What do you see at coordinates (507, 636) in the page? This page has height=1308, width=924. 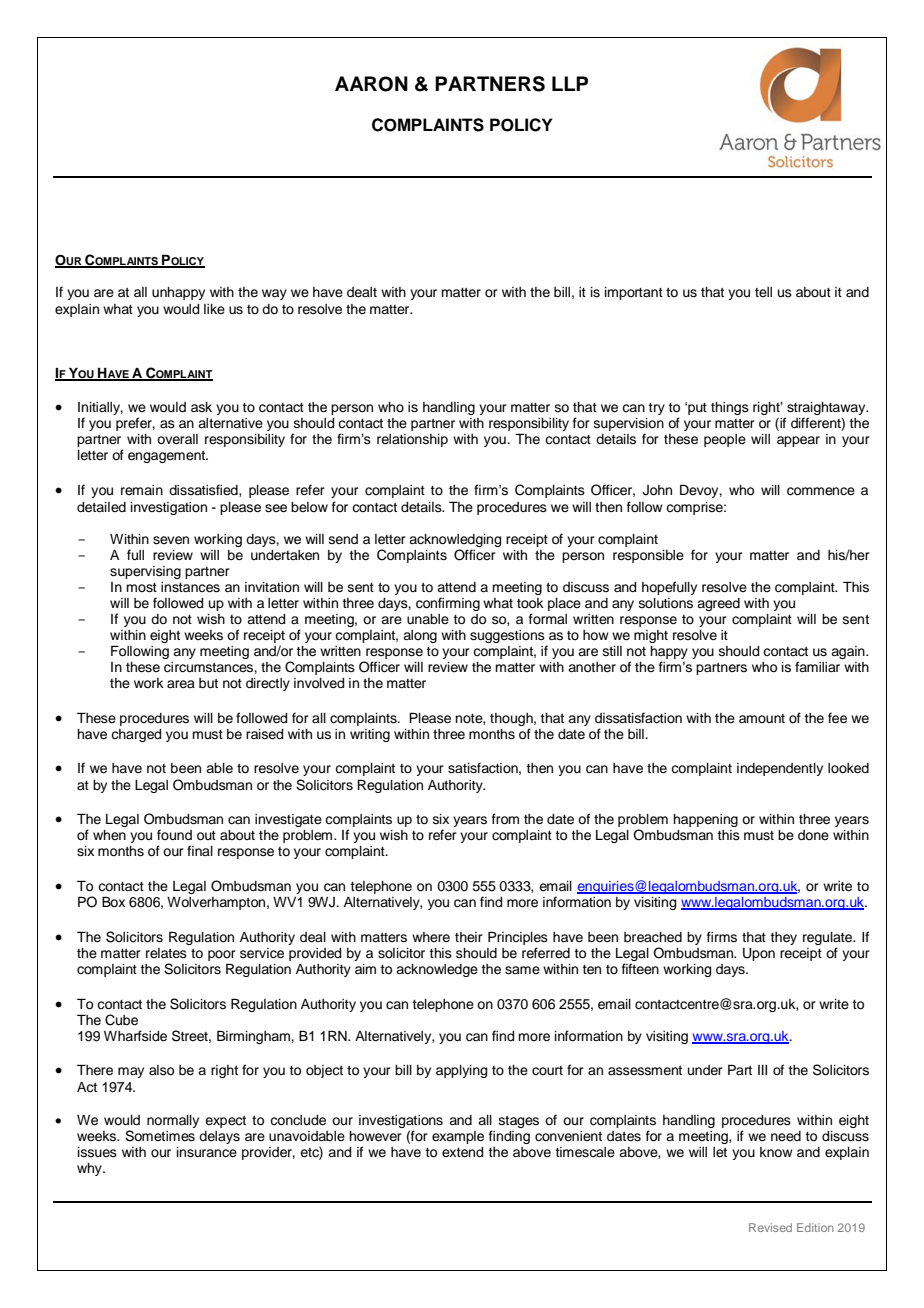 I see `suggestions` at bounding box center [507, 636].
